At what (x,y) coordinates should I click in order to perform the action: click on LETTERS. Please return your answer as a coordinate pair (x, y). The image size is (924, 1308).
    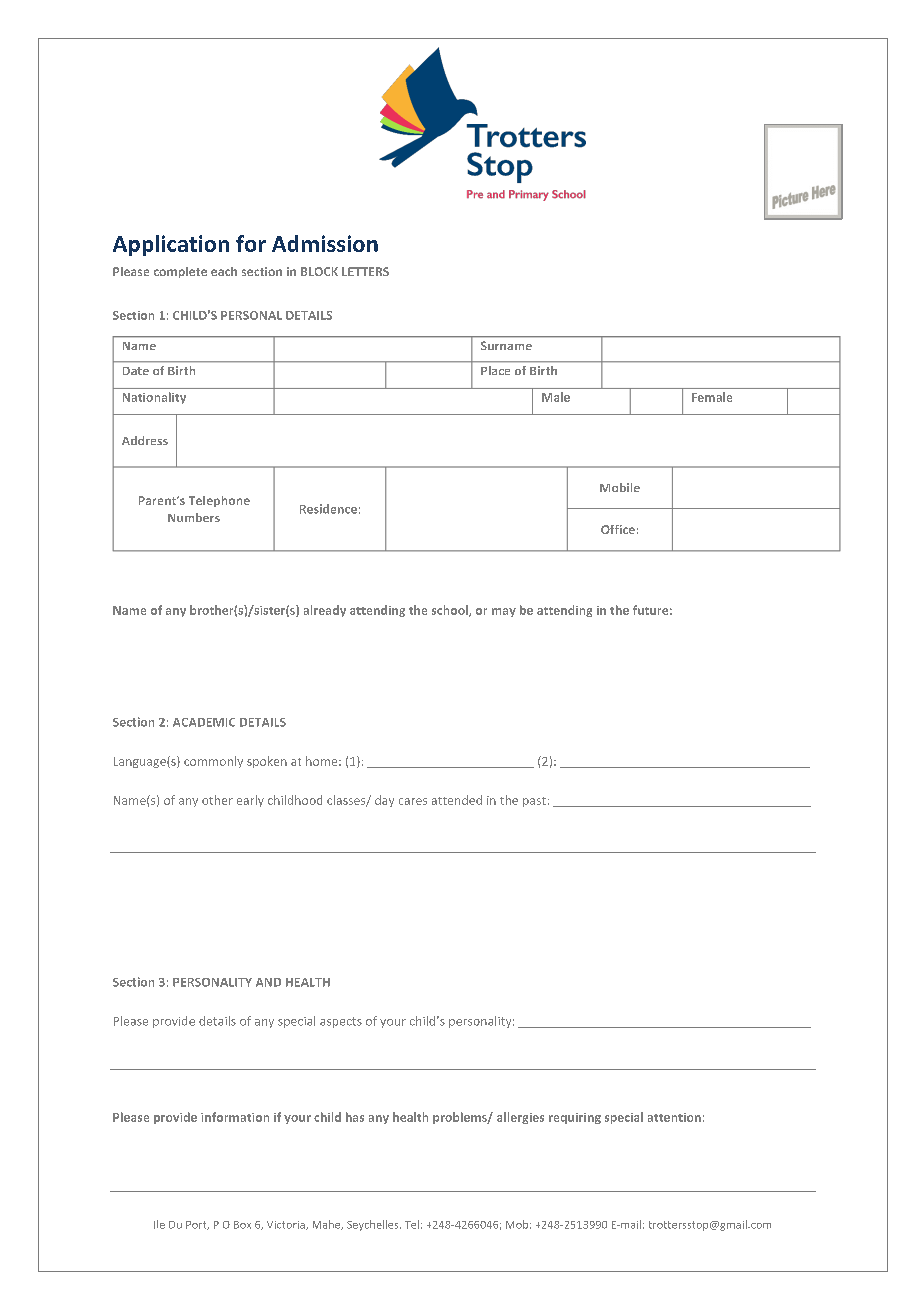
    Looking at the image, I should click on (365, 271).
